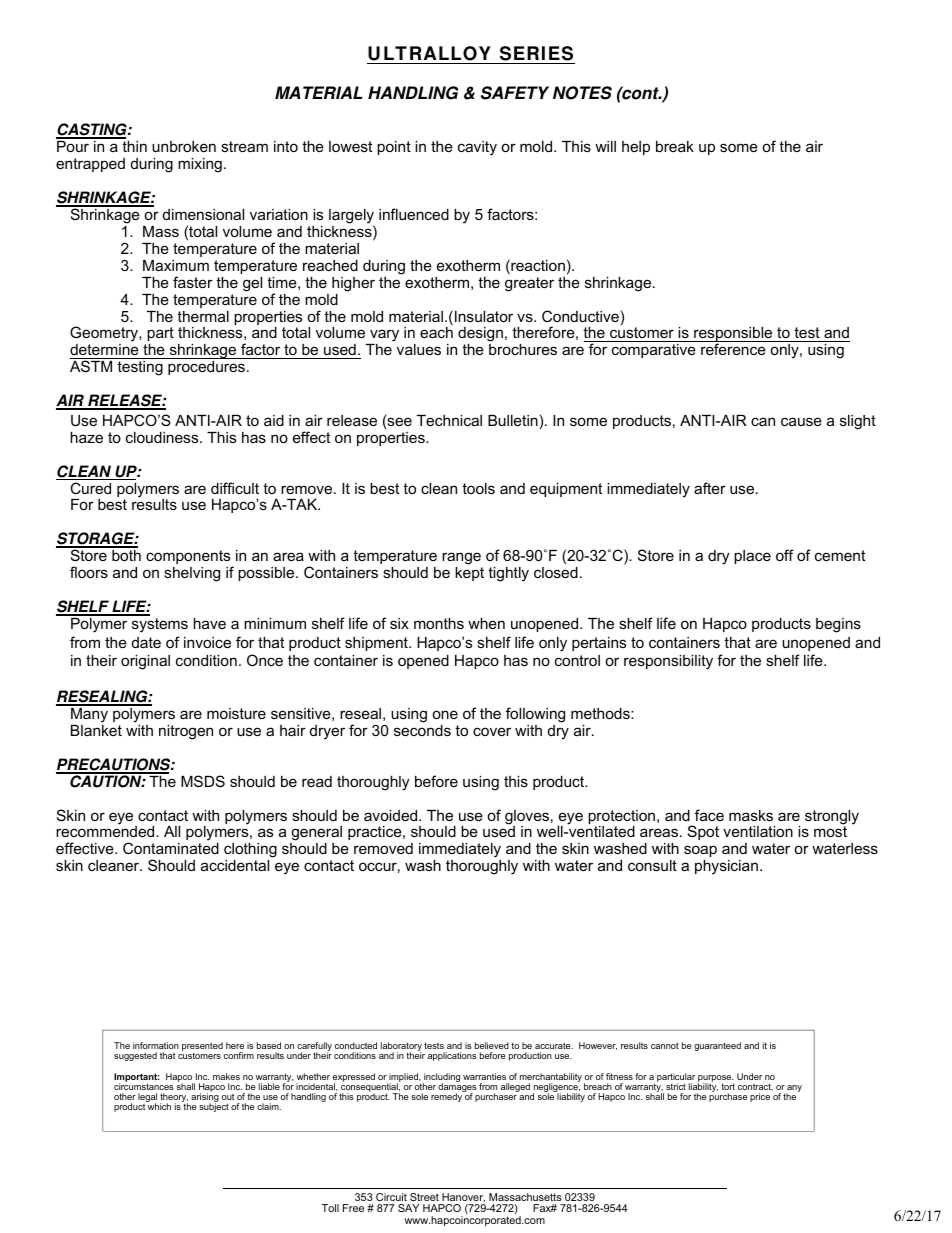 The image size is (952, 1233). Describe the element at coordinates (477, 148) in the screenshot. I see `cavity` at that location.
